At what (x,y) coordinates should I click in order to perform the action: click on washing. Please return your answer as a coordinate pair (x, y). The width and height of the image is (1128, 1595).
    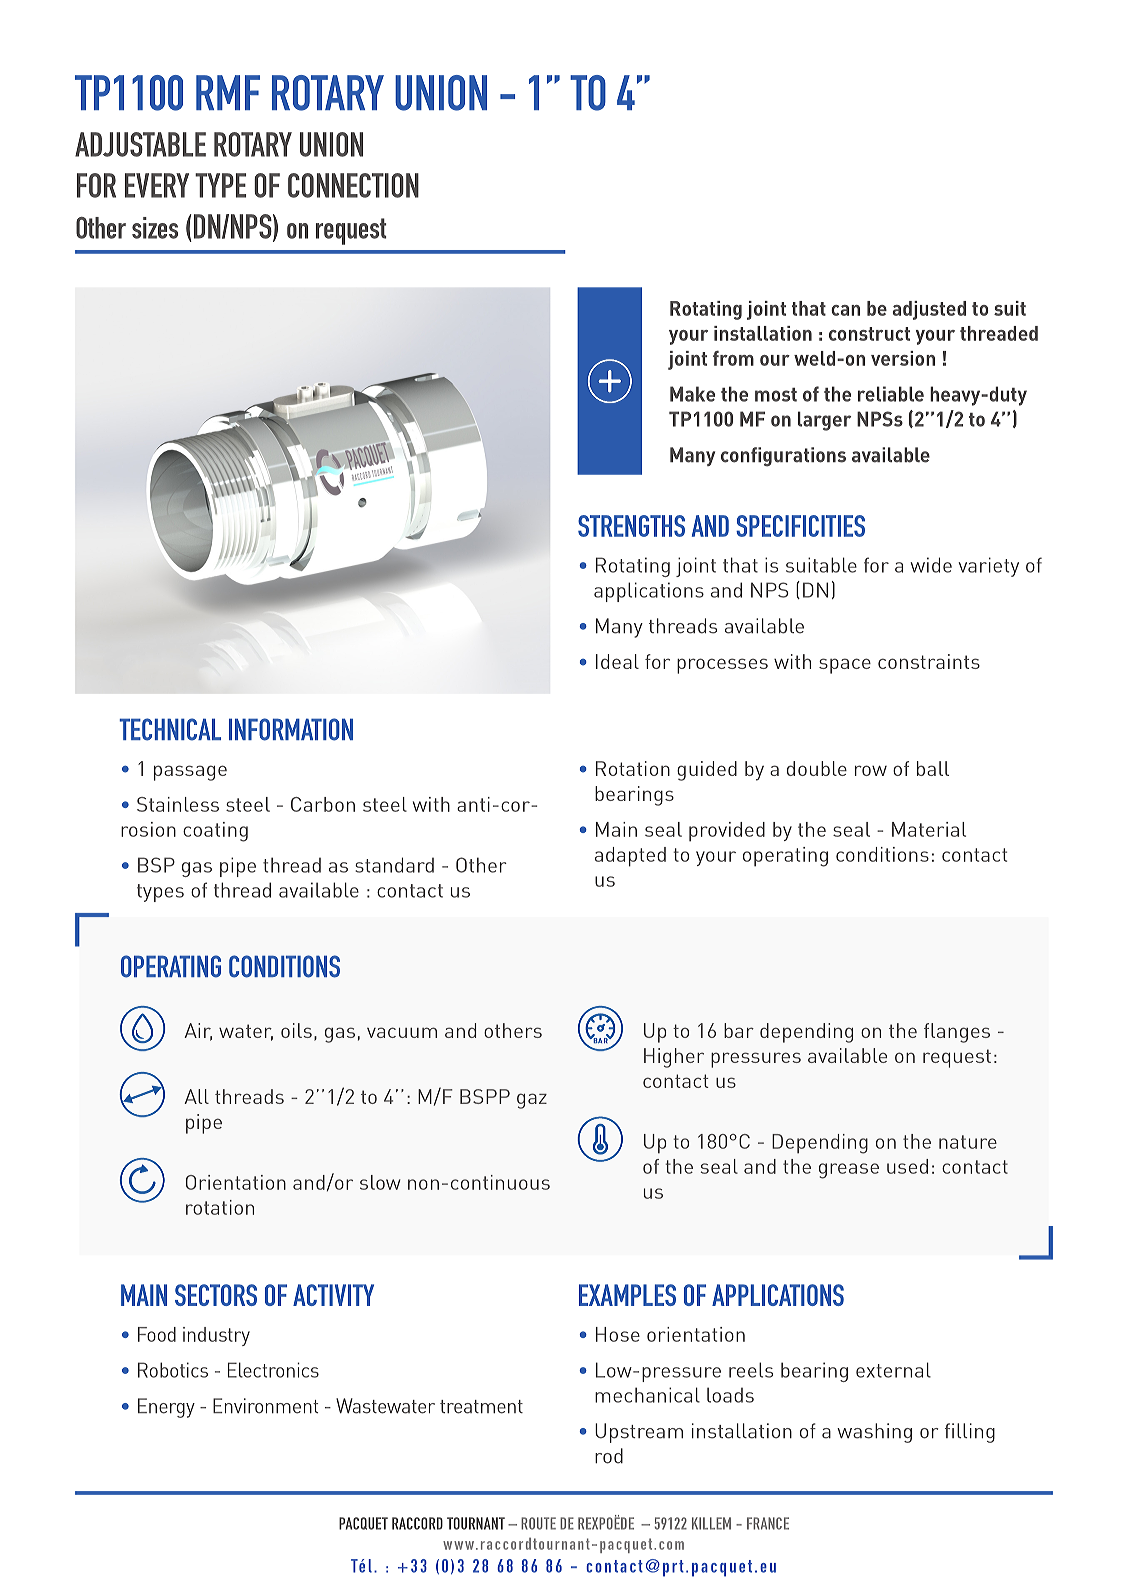
    Looking at the image, I should click on (874, 1433).
